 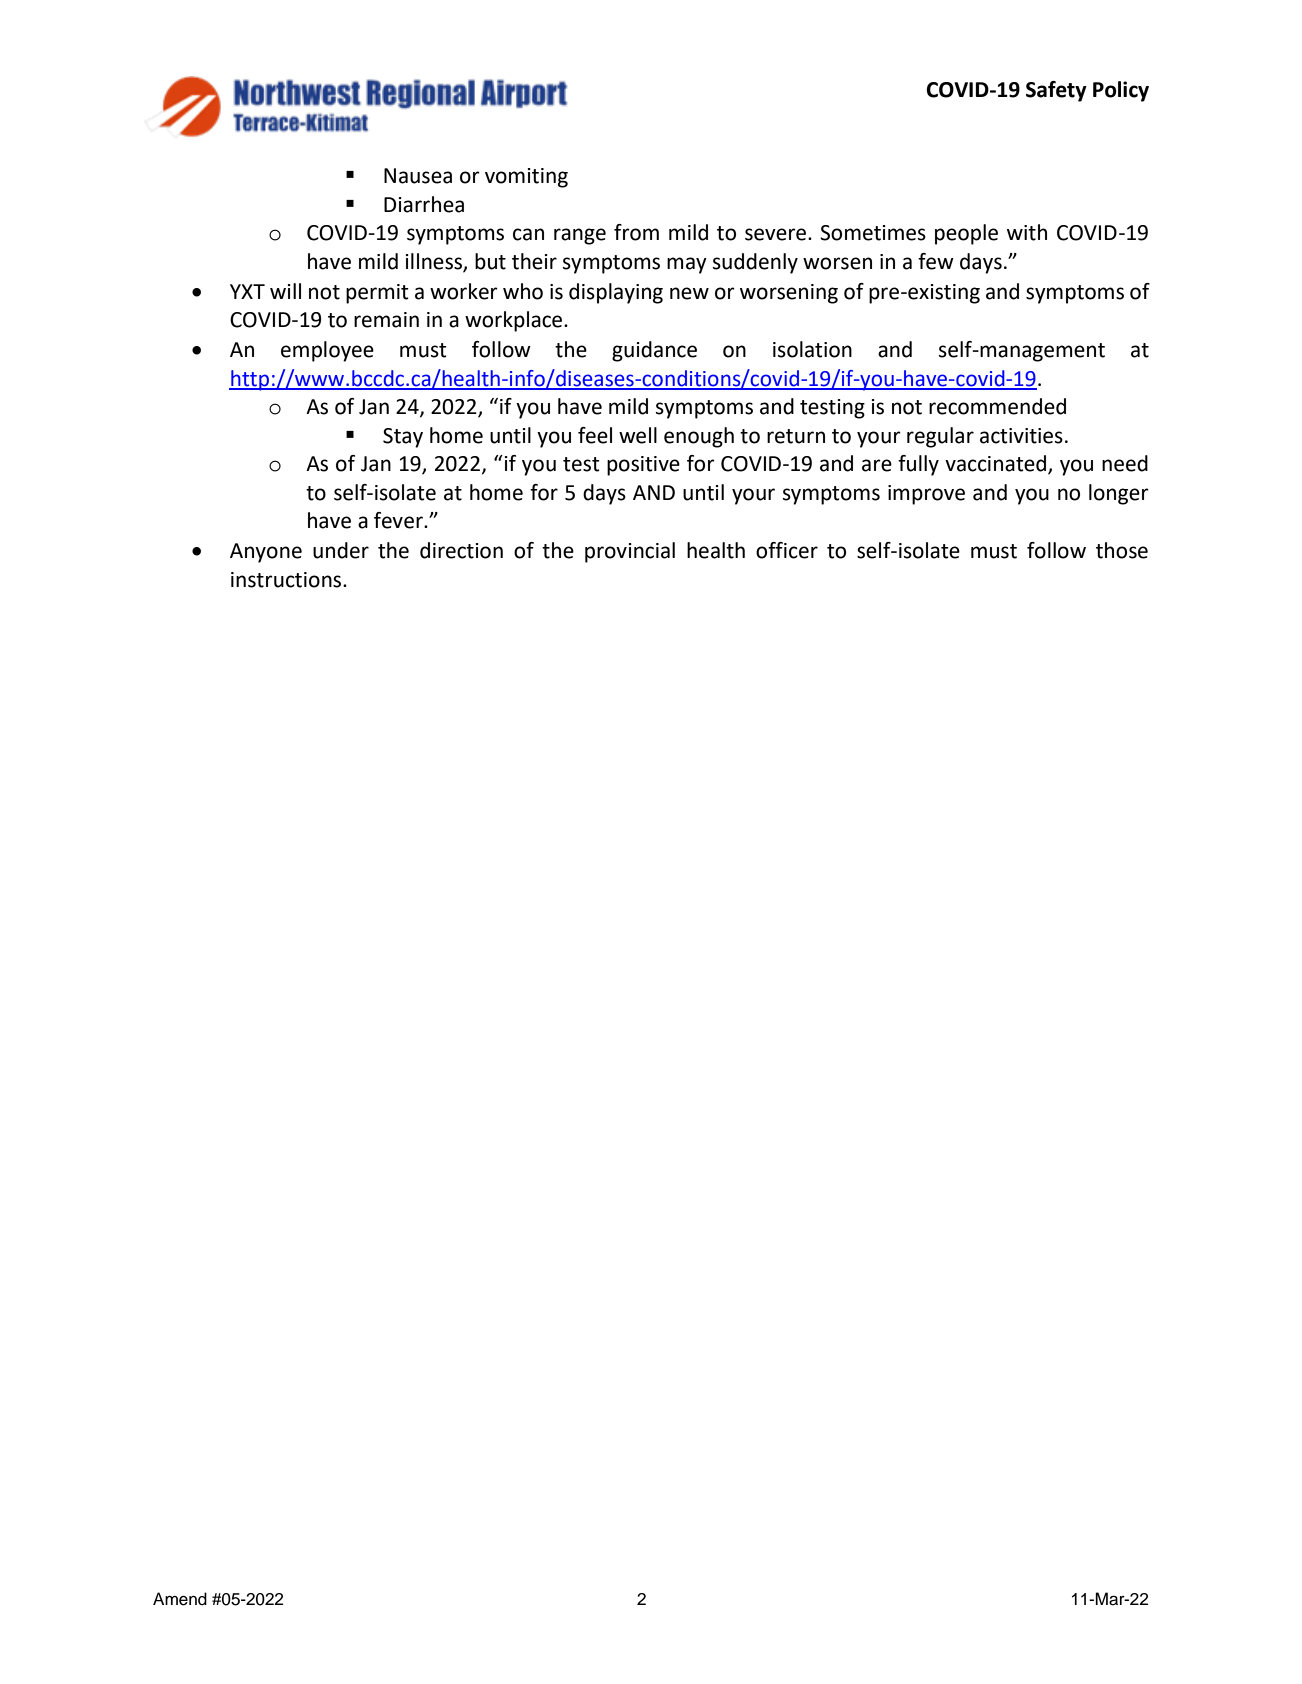 What do you see at coordinates (636, 232) in the screenshot?
I see `from` at bounding box center [636, 232].
